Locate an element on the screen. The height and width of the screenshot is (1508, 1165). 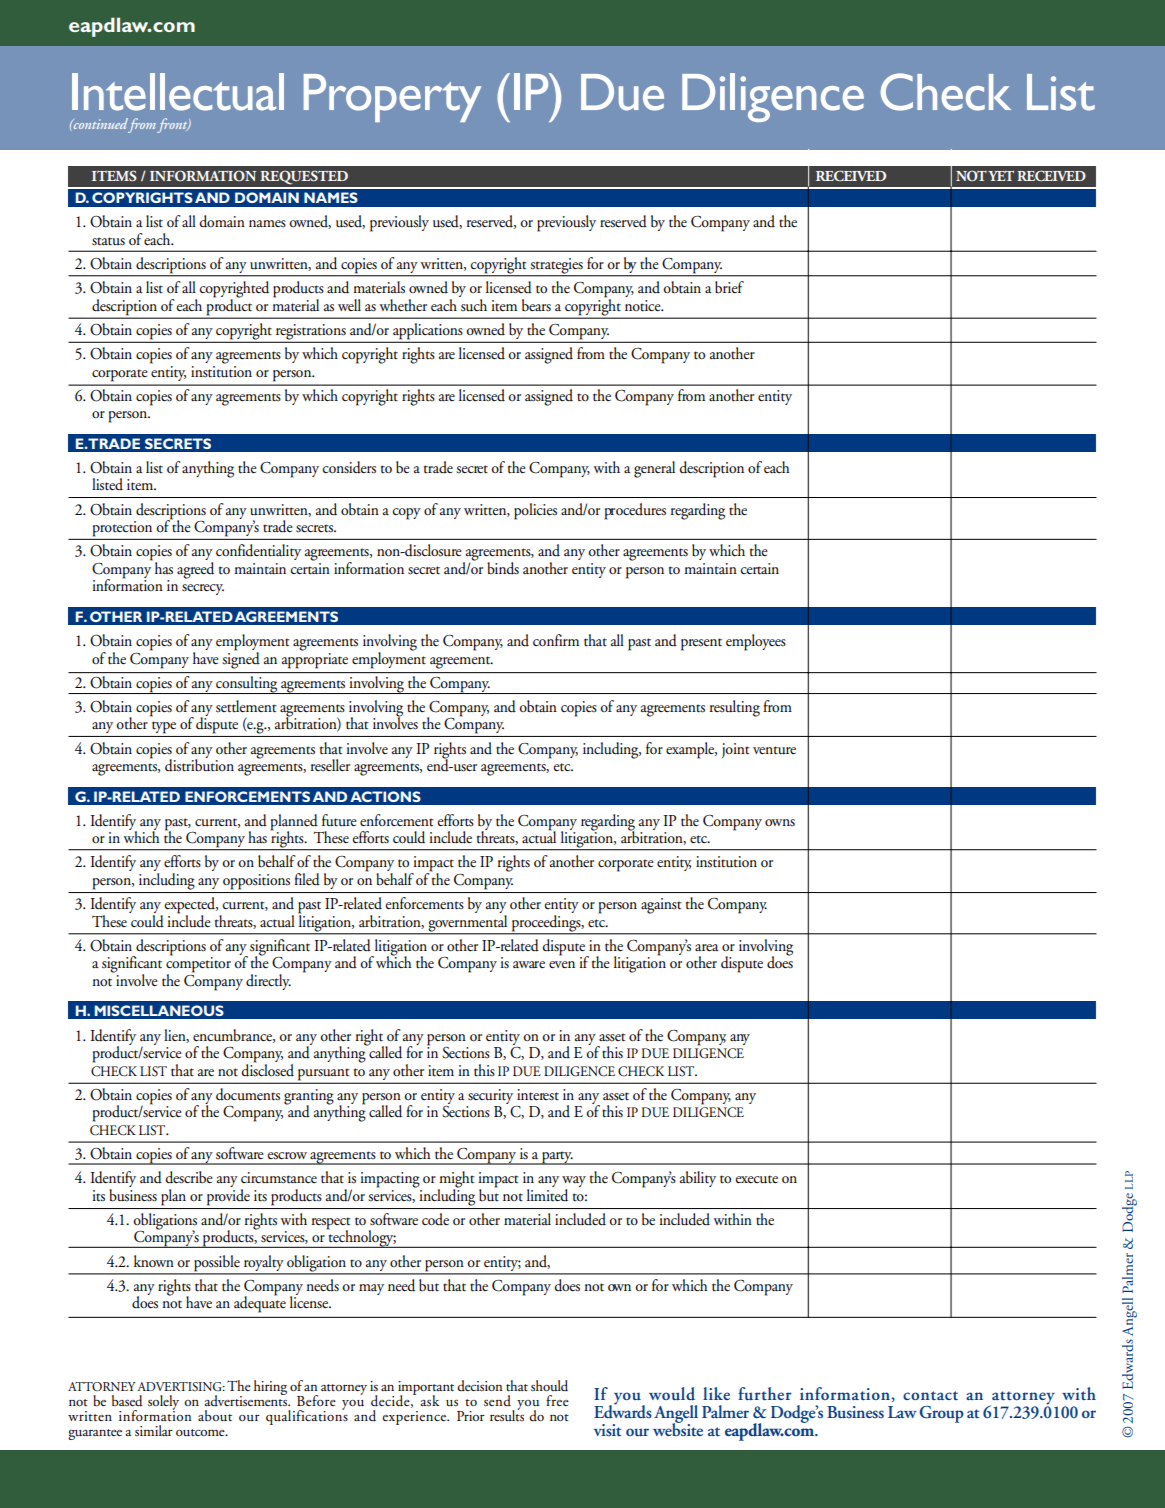
YET is located at coordinates (1001, 176).
